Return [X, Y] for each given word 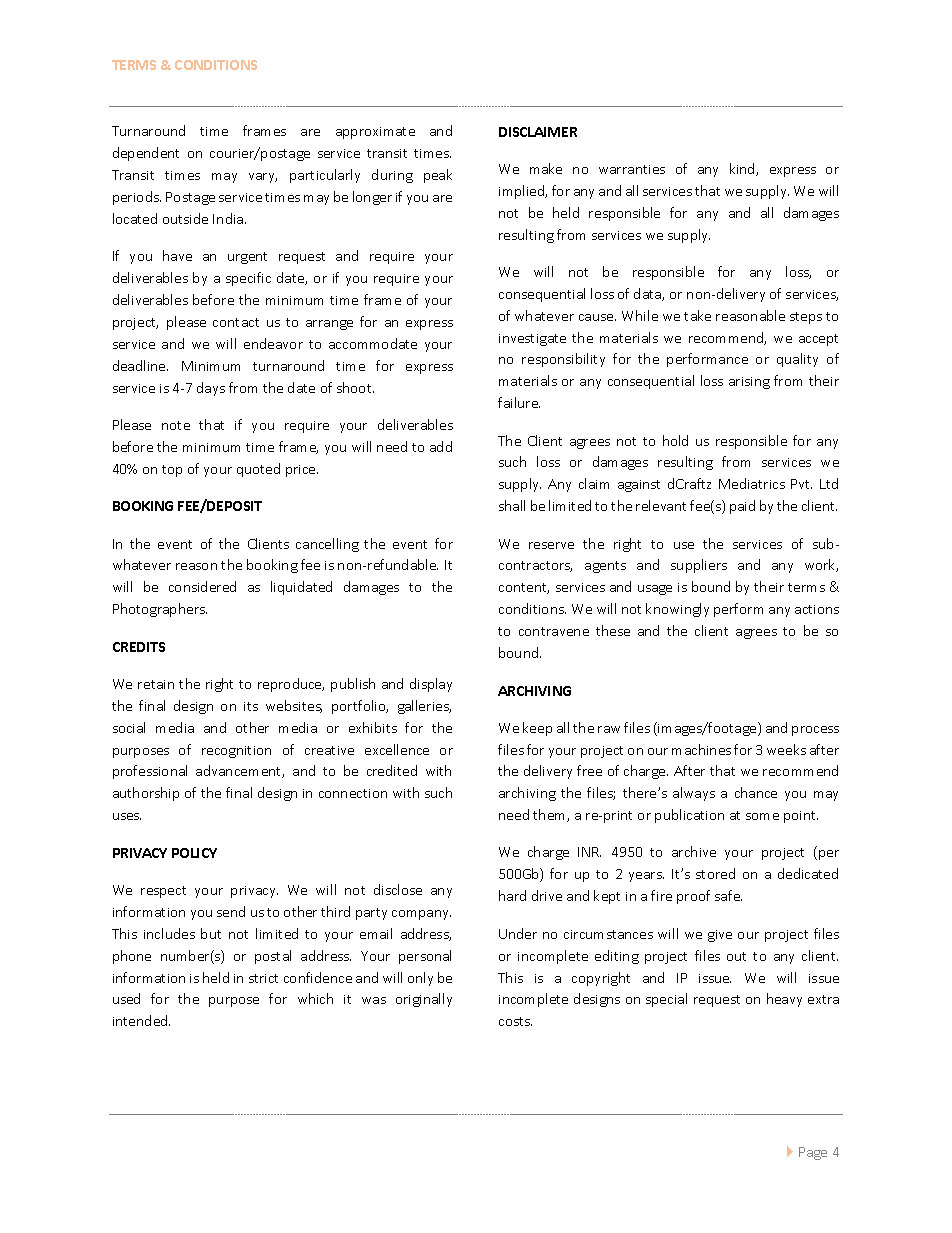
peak [438, 176]
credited [392, 770]
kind [743, 169]
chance [756, 792]
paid [742, 507]
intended [141, 1020]
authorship [146, 794]
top [172, 471]
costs [515, 1021]
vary [263, 178]
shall [512, 505]
